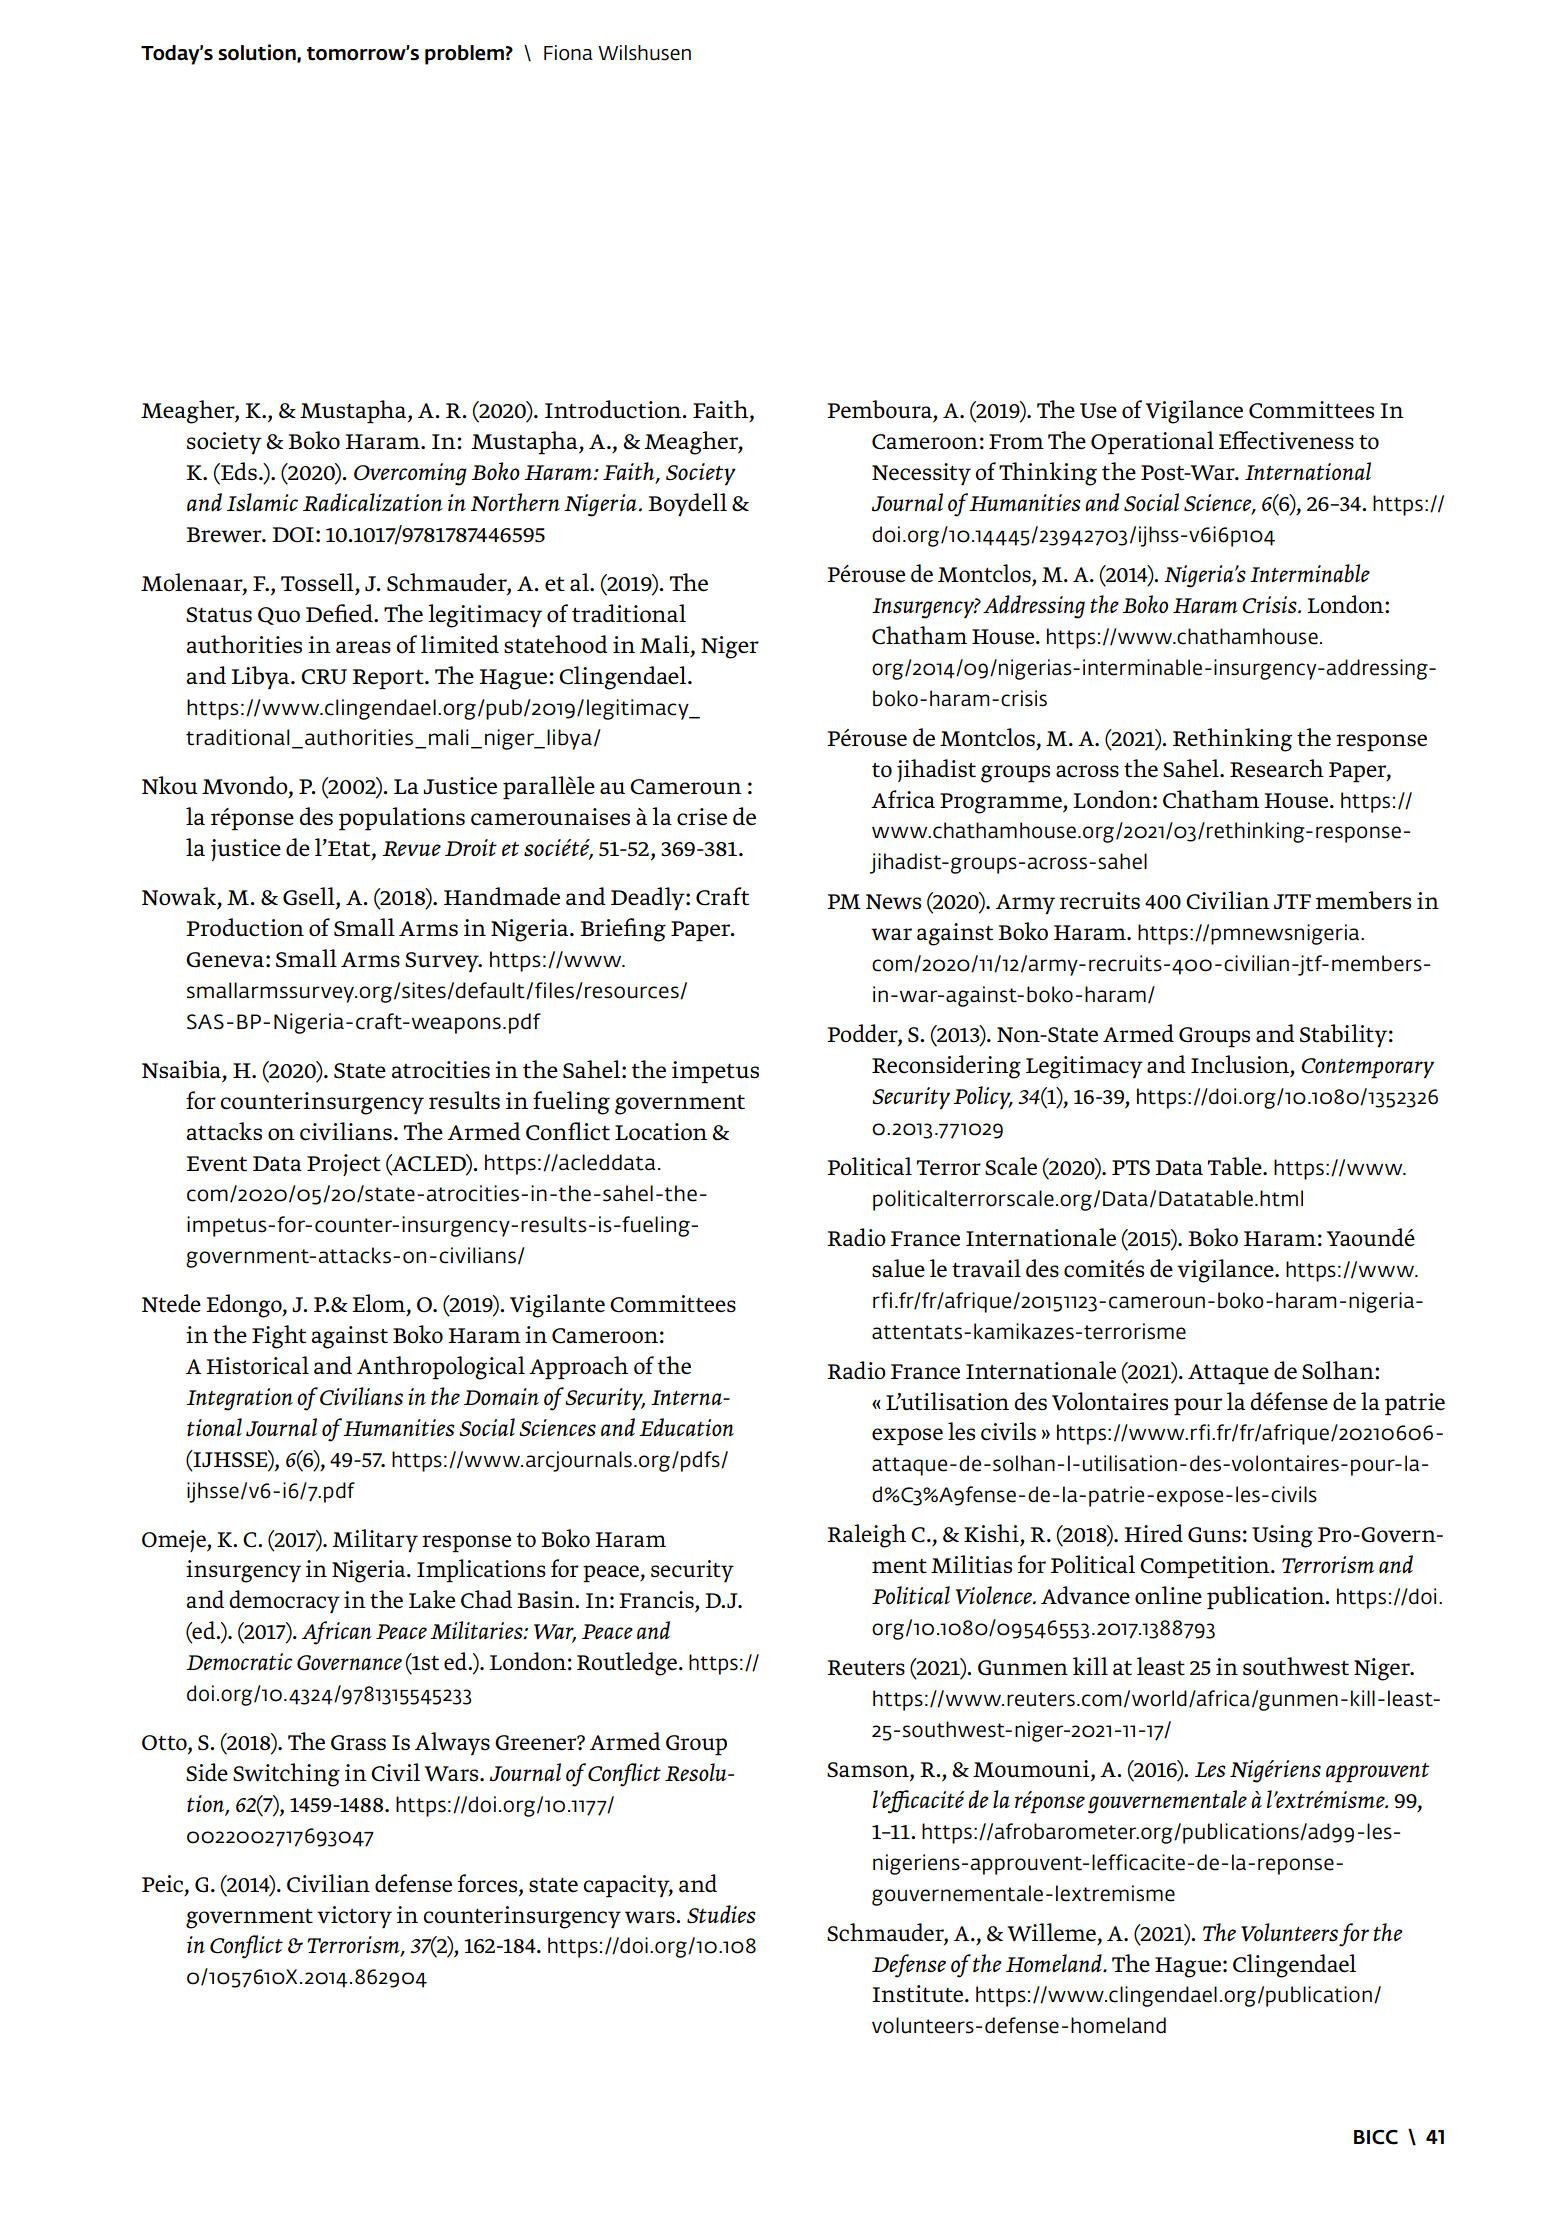  I want to click on Effectiveness, so click(1286, 440).
